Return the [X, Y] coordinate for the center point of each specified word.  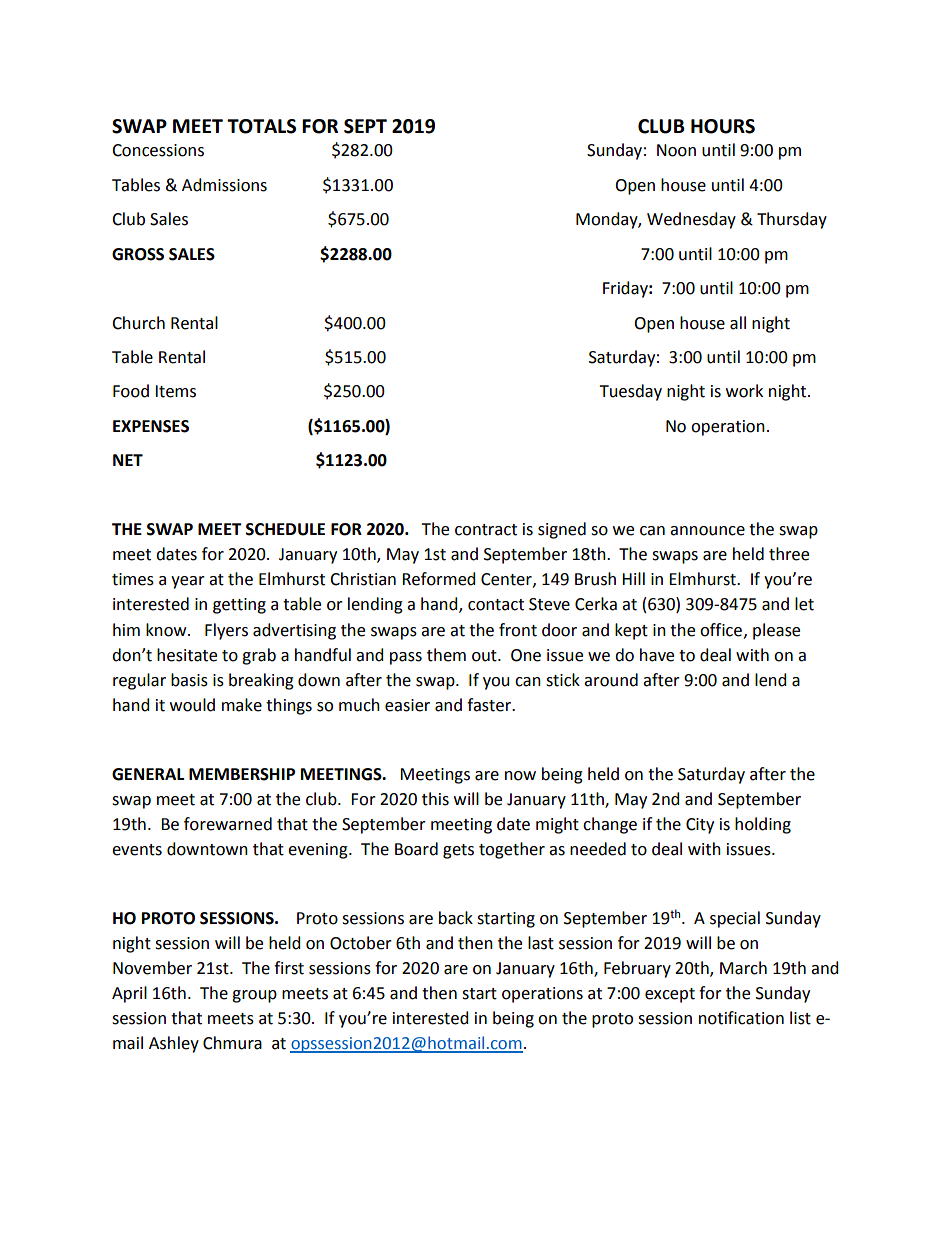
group [254, 996]
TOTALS [261, 126]
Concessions [158, 150]
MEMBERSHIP [242, 774]
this [435, 799]
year [188, 582]
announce [707, 531]
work [744, 391]
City [700, 826]
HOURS [723, 126]
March [743, 968]
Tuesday [630, 392]
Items [175, 391]
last [541, 943]
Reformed [439, 579]
